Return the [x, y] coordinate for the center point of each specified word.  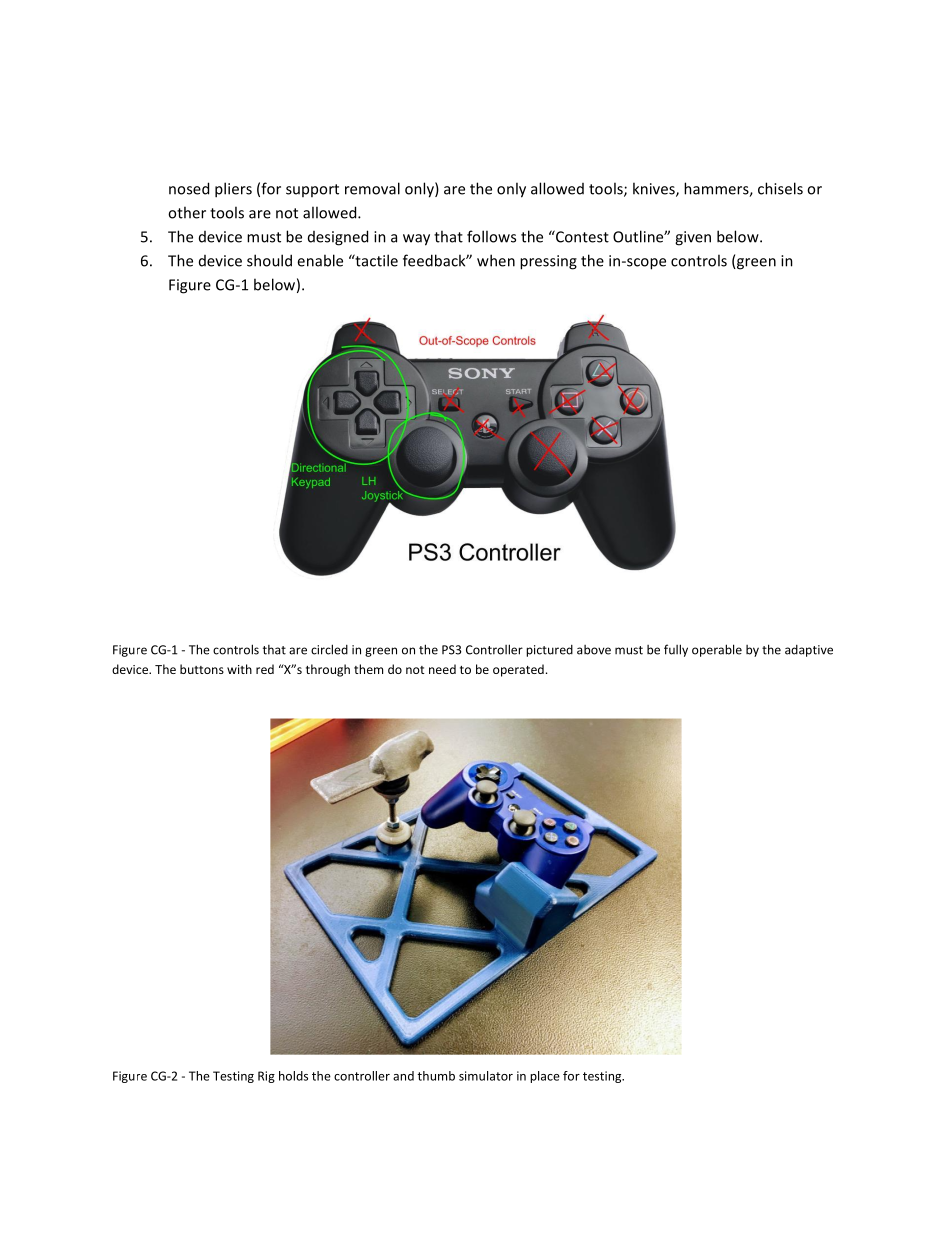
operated [518, 670]
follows [491, 236]
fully [676, 650]
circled [329, 649]
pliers [233, 190]
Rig [266, 1077]
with [239, 669]
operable [717, 650]
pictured [549, 651]
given [693, 238]
